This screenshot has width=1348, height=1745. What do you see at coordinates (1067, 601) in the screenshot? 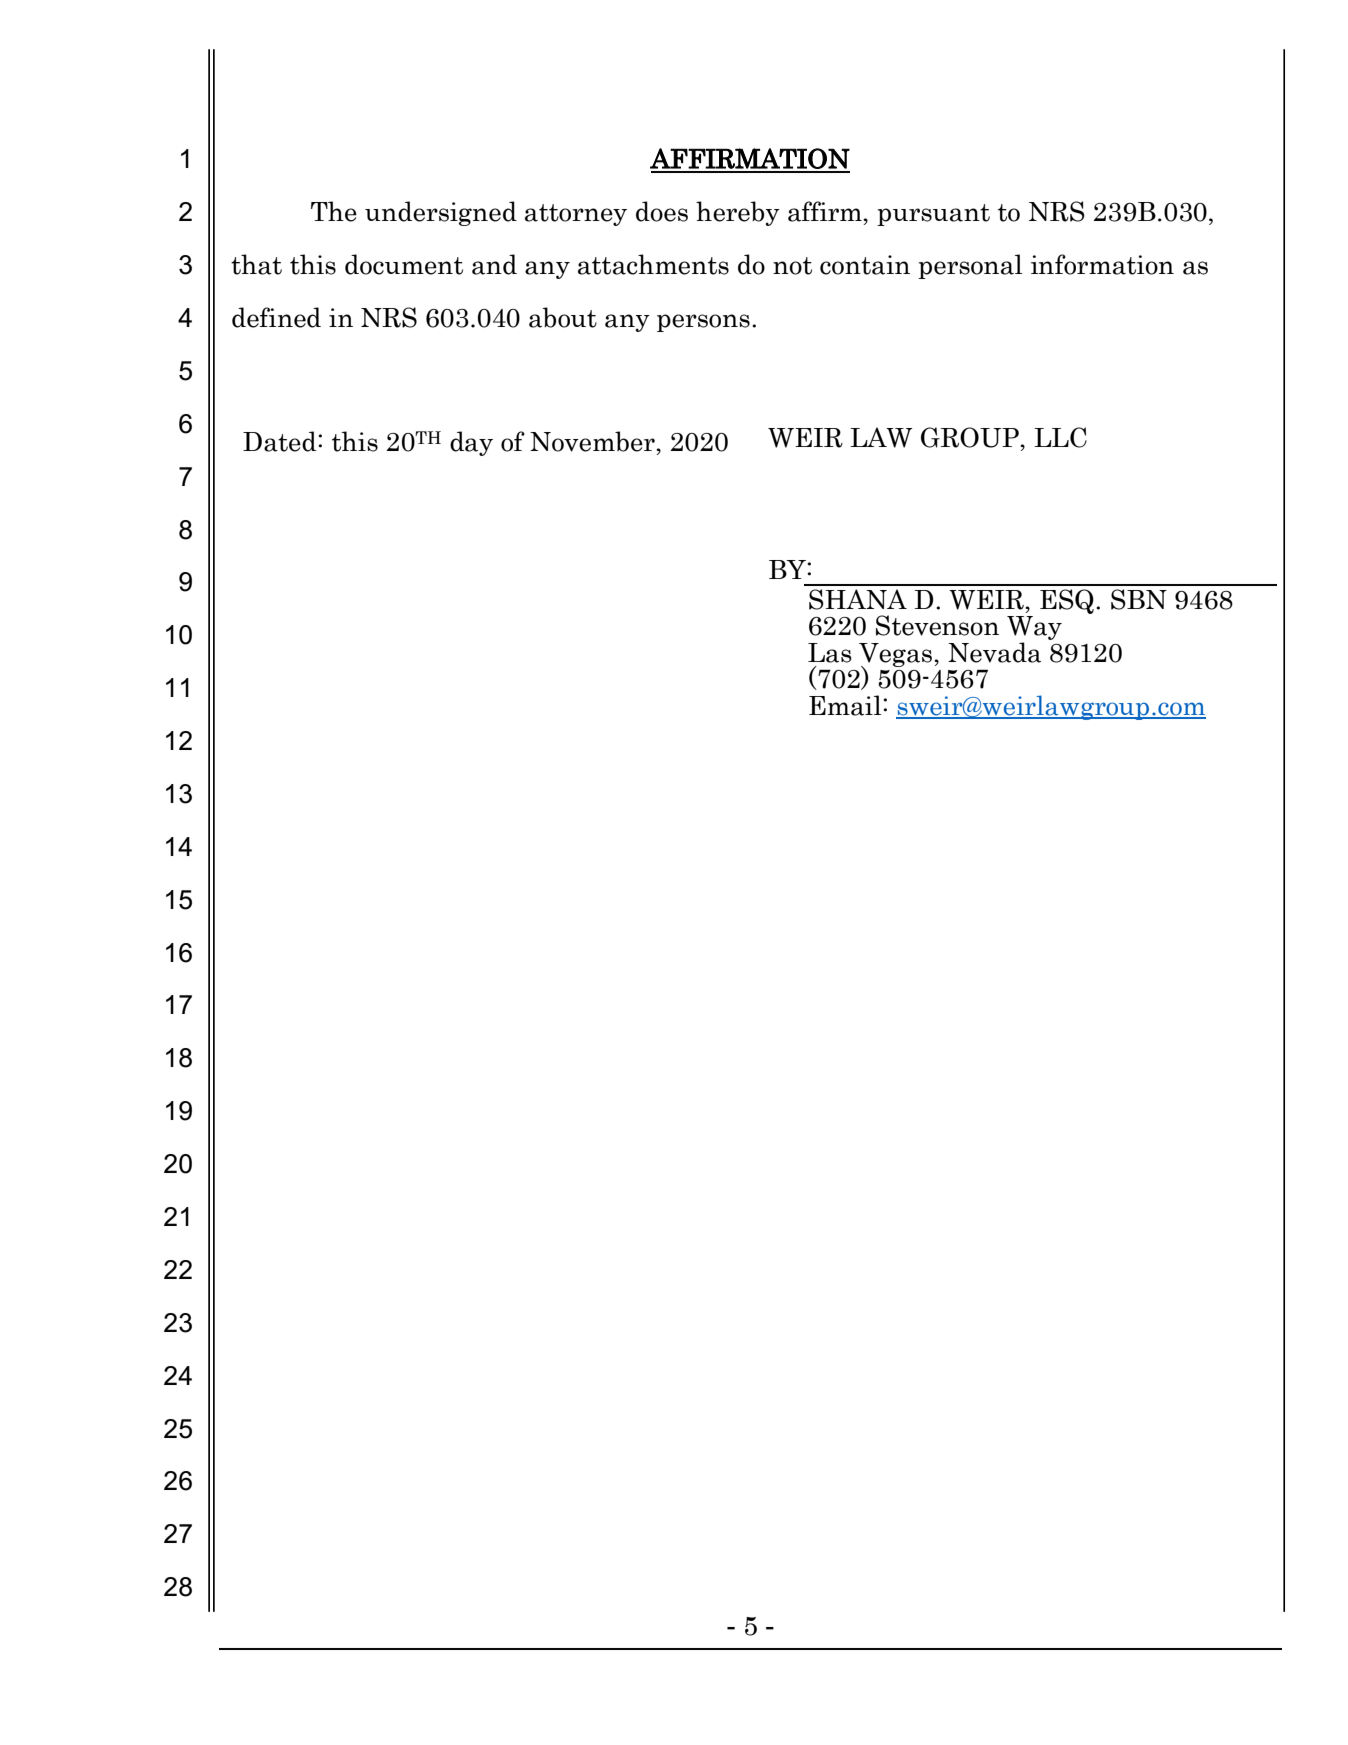
I see `ESQ` at bounding box center [1067, 601].
